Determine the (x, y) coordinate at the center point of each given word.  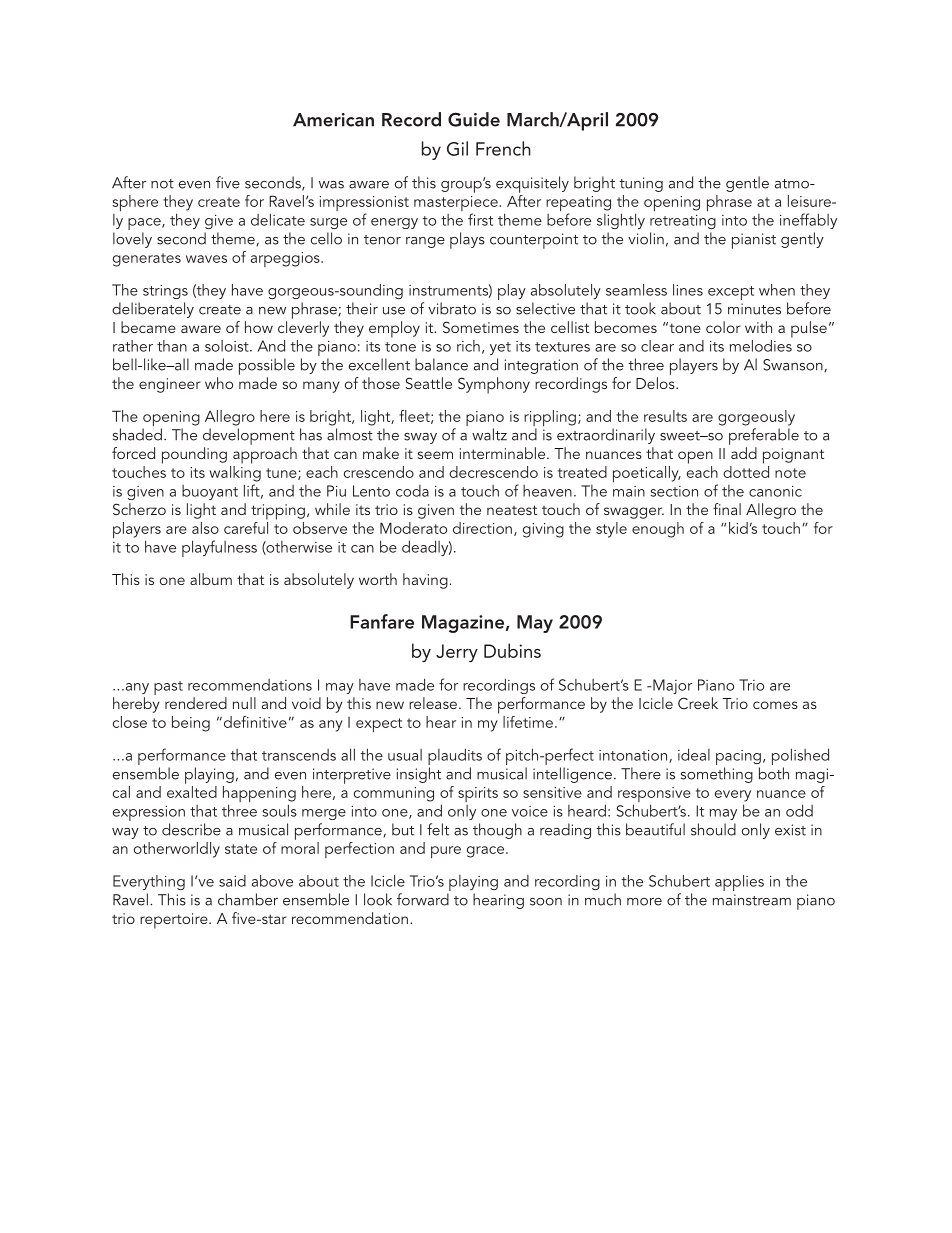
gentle (747, 184)
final (727, 509)
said (232, 881)
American (333, 120)
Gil (457, 148)
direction (482, 528)
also (205, 528)
